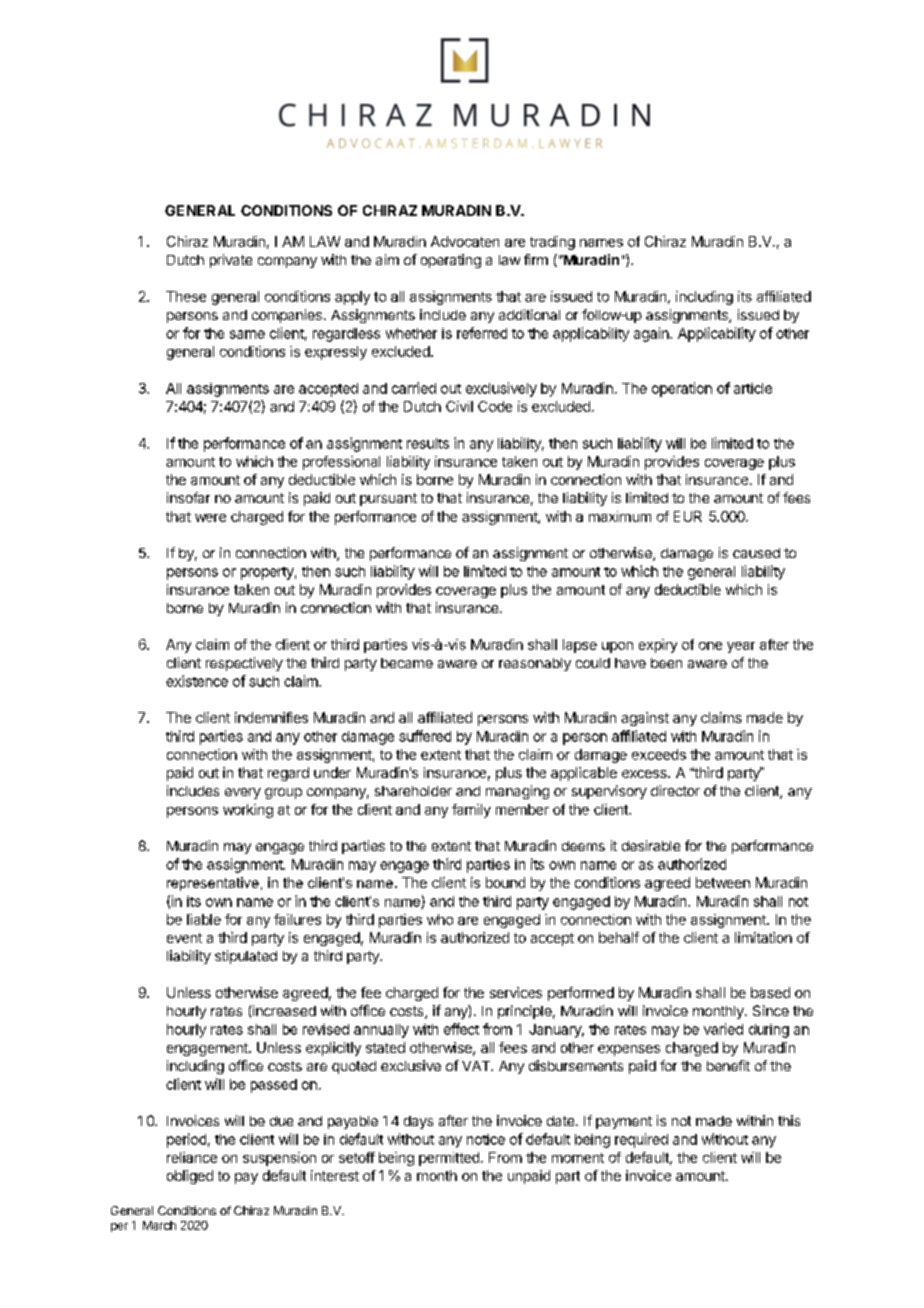  Describe the element at coordinates (428, 443) in the screenshot. I see `results` at that location.
